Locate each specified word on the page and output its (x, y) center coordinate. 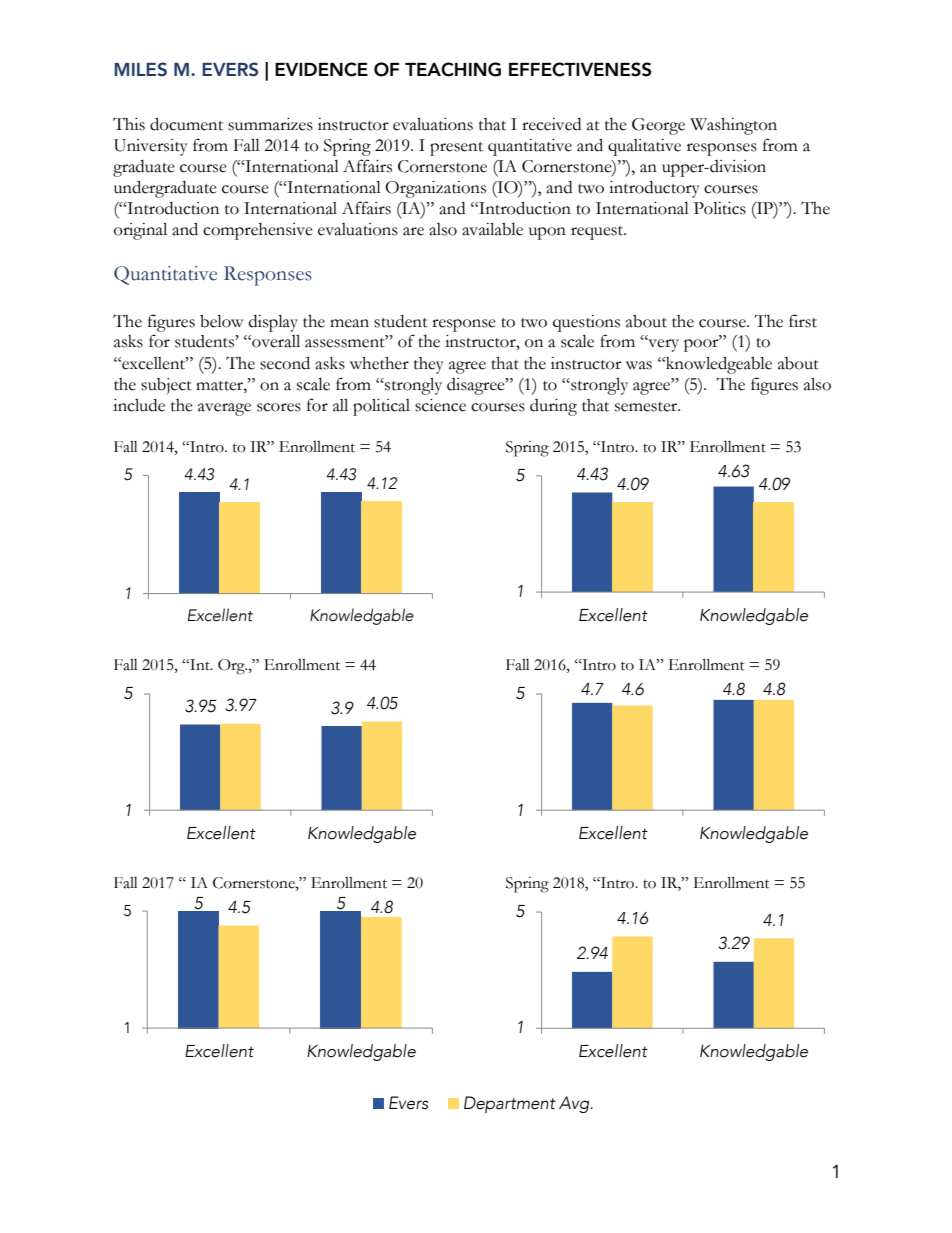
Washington (733, 126)
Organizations (435, 189)
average (224, 409)
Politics (720, 208)
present (456, 149)
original (140, 231)
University (151, 147)
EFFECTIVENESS (580, 69)
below (221, 321)
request (598, 233)
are (413, 231)
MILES (141, 69)
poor (702, 344)
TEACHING (453, 69)
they (429, 365)
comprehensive (258, 231)
